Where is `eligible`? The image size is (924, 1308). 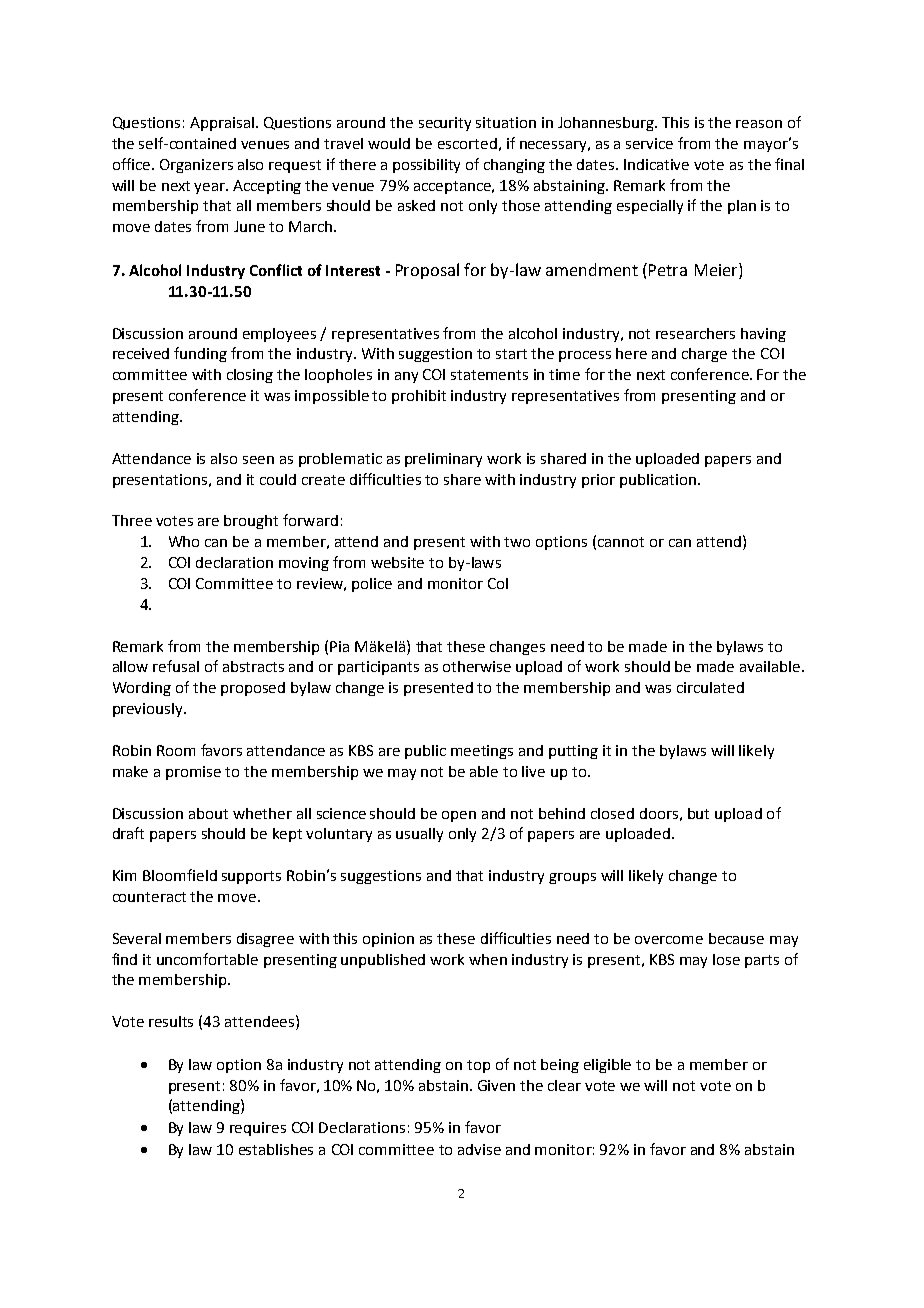 eligible is located at coordinates (607, 1066).
